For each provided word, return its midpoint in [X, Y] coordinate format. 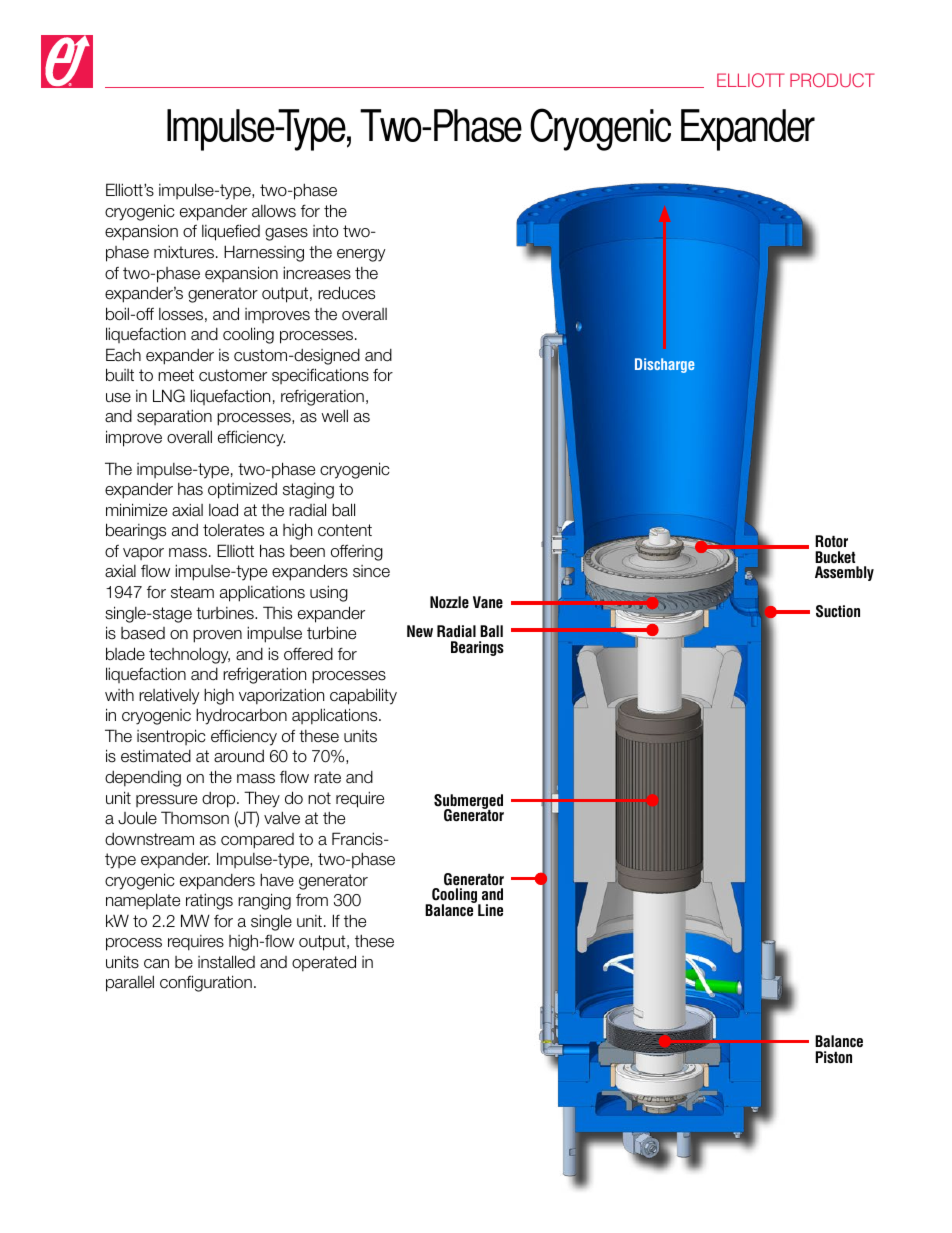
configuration [206, 983]
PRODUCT [832, 80]
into [325, 231]
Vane [488, 602]
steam [192, 592]
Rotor [831, 541]
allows [274, 211]
